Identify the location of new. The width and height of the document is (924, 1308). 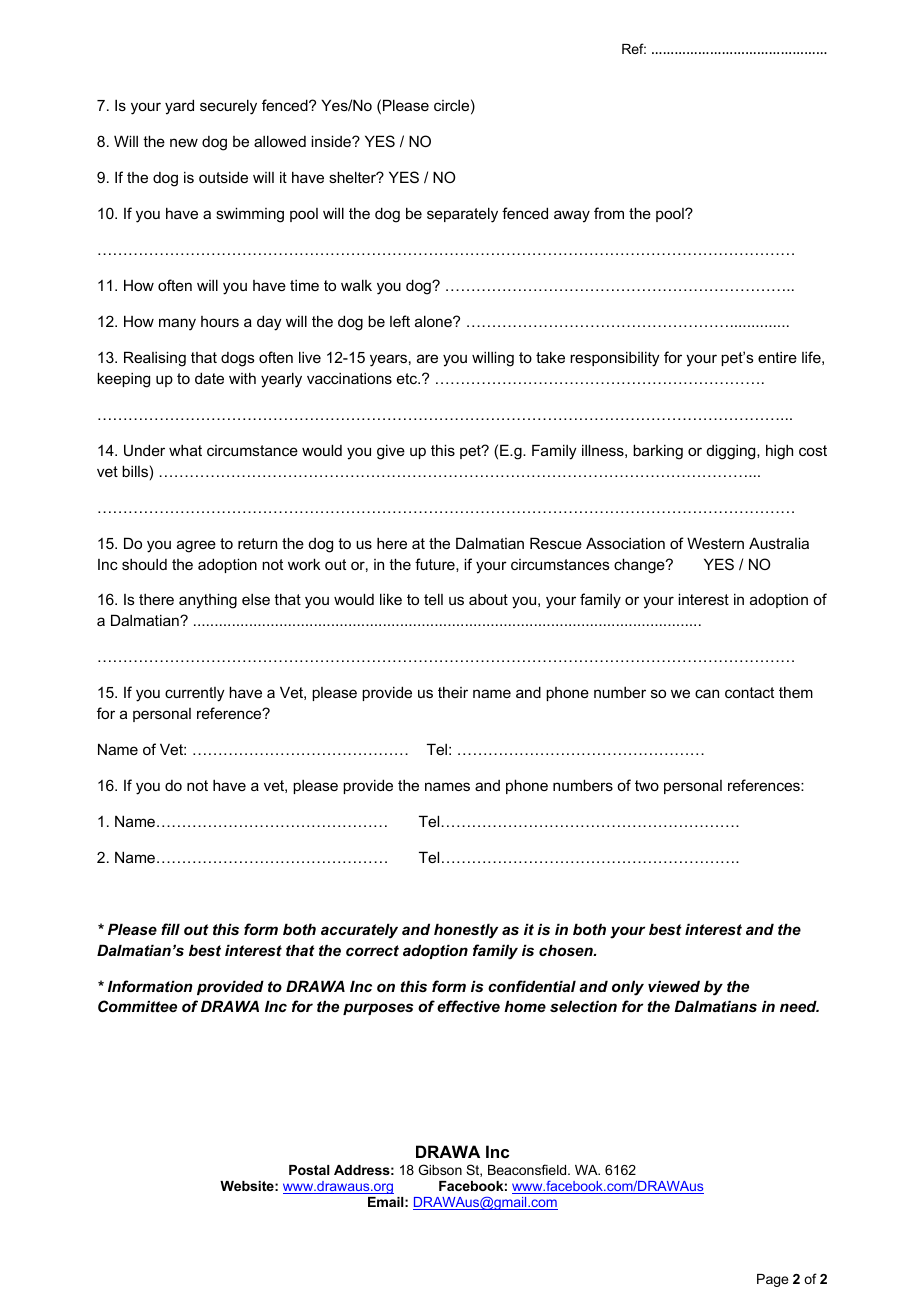
(184, 142).
